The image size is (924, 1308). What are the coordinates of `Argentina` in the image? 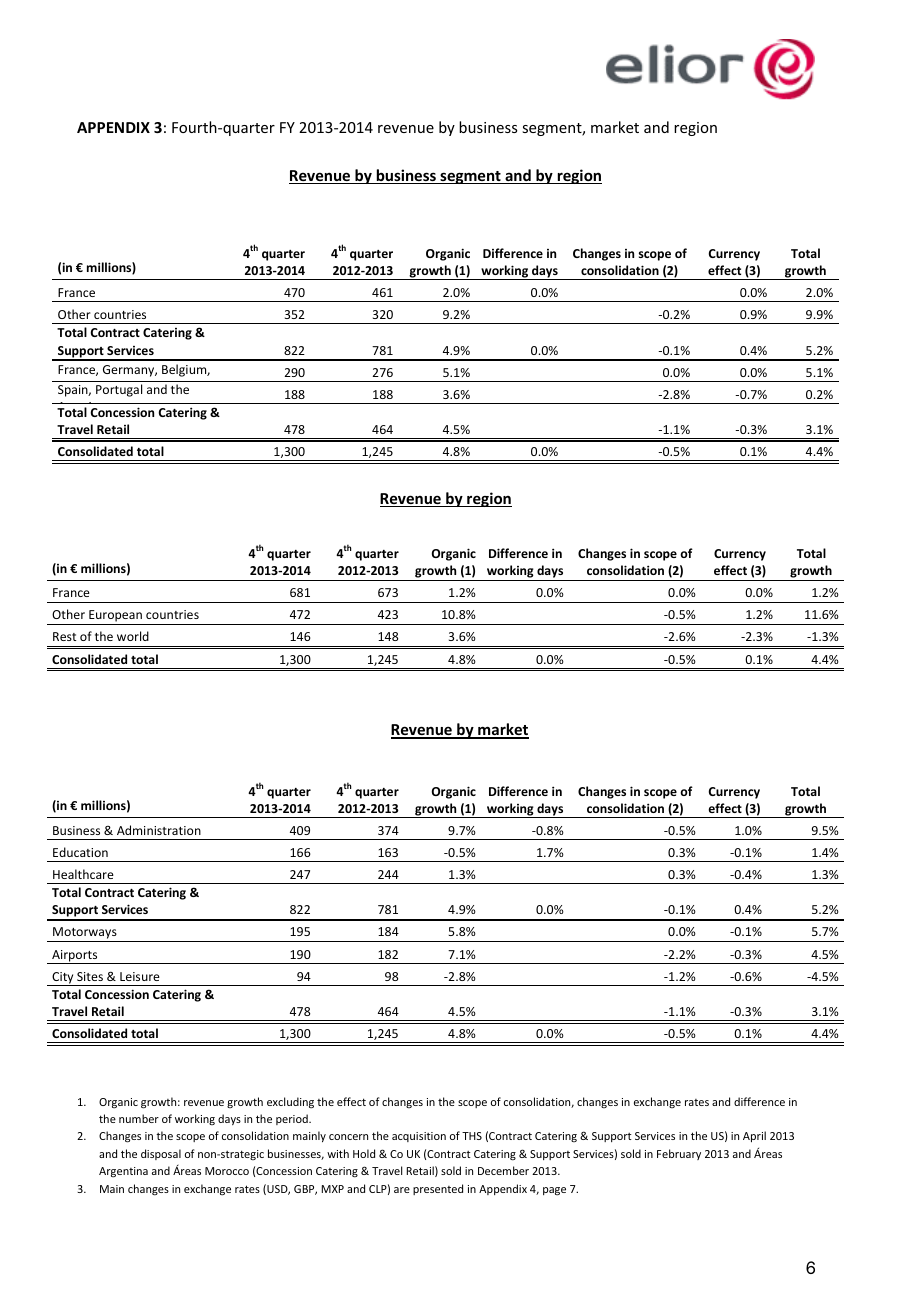 It's located at (123, 1172).
